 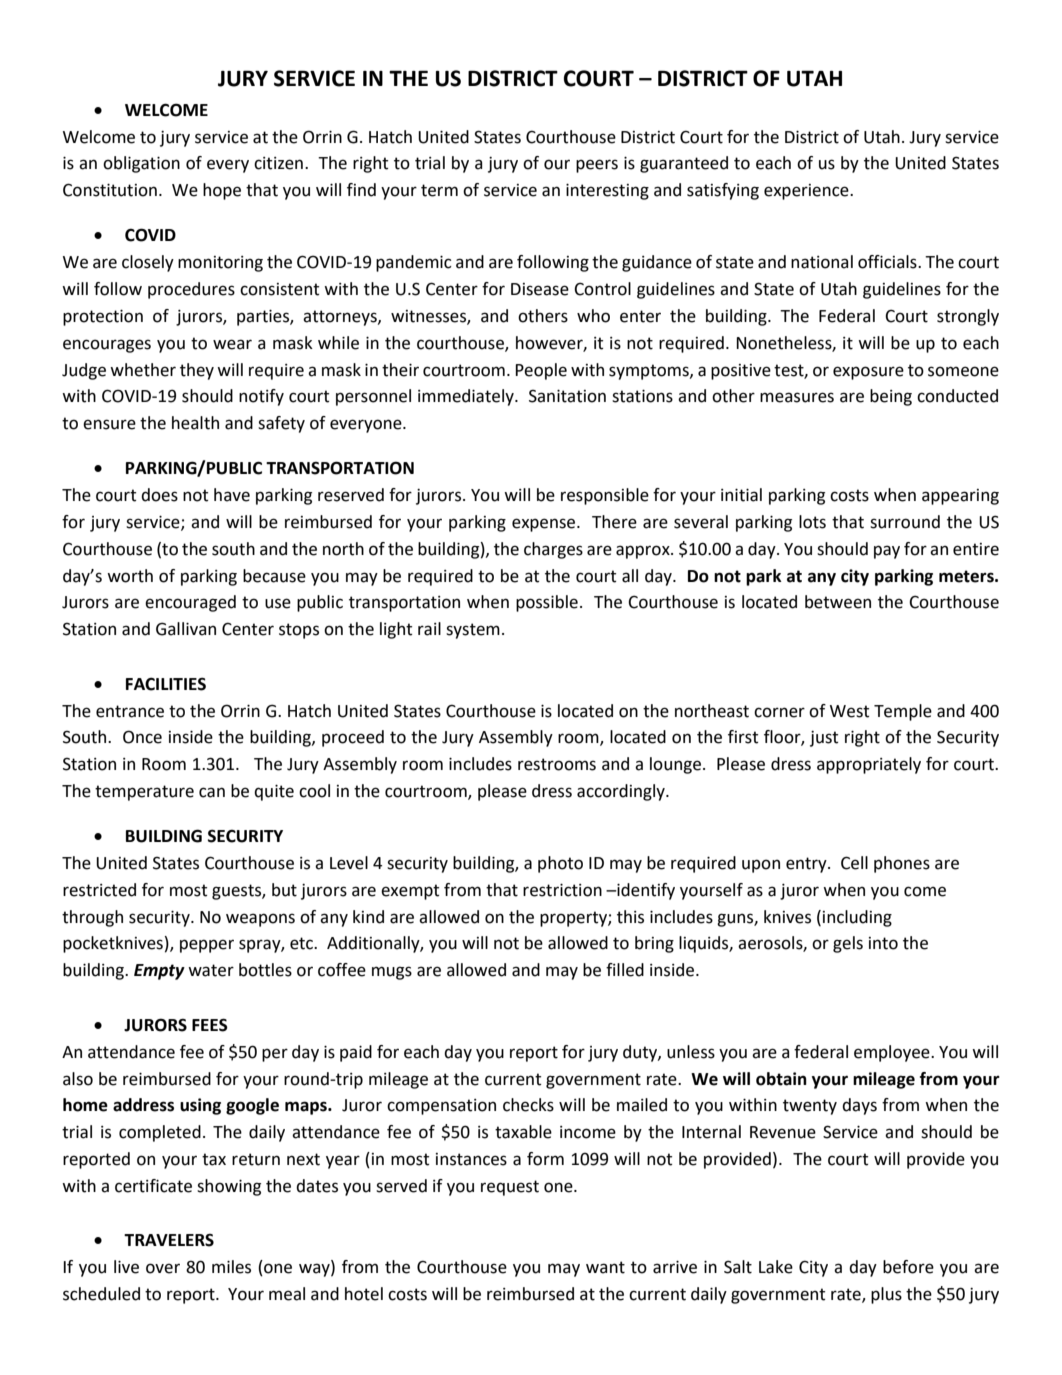 I want to click on interesting, so click(x=607, y=192).
